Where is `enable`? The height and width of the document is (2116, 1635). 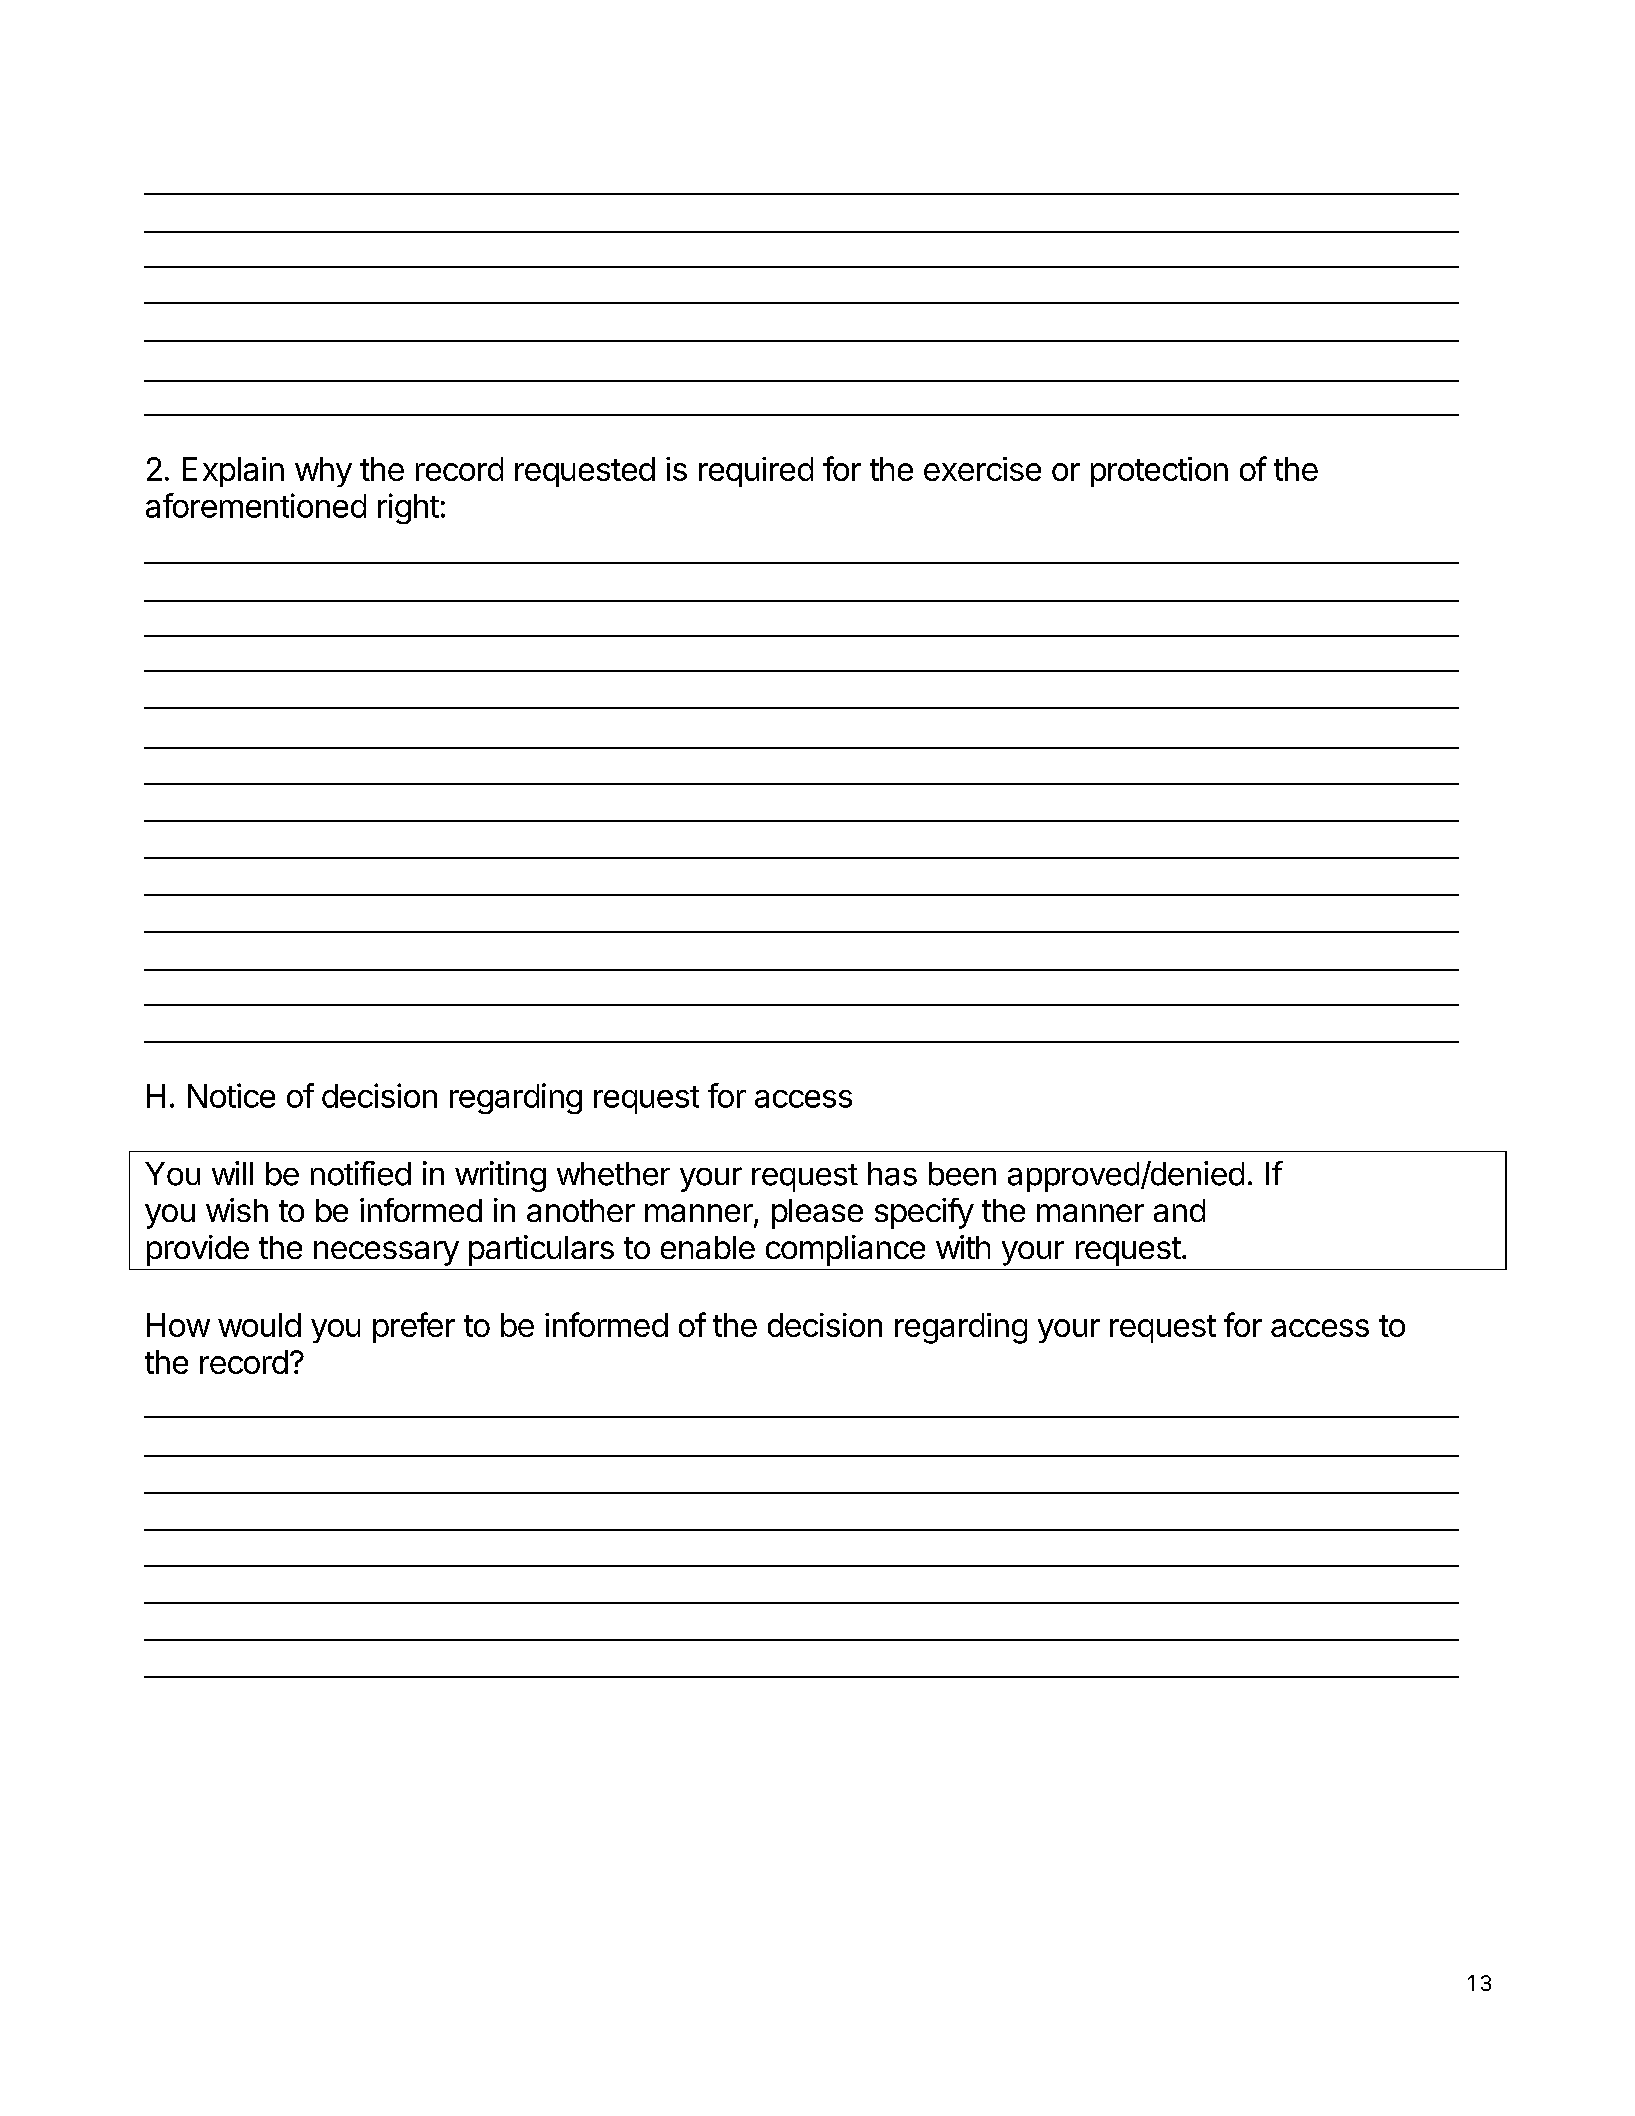
enable is located at coordinates (708, 1247).
